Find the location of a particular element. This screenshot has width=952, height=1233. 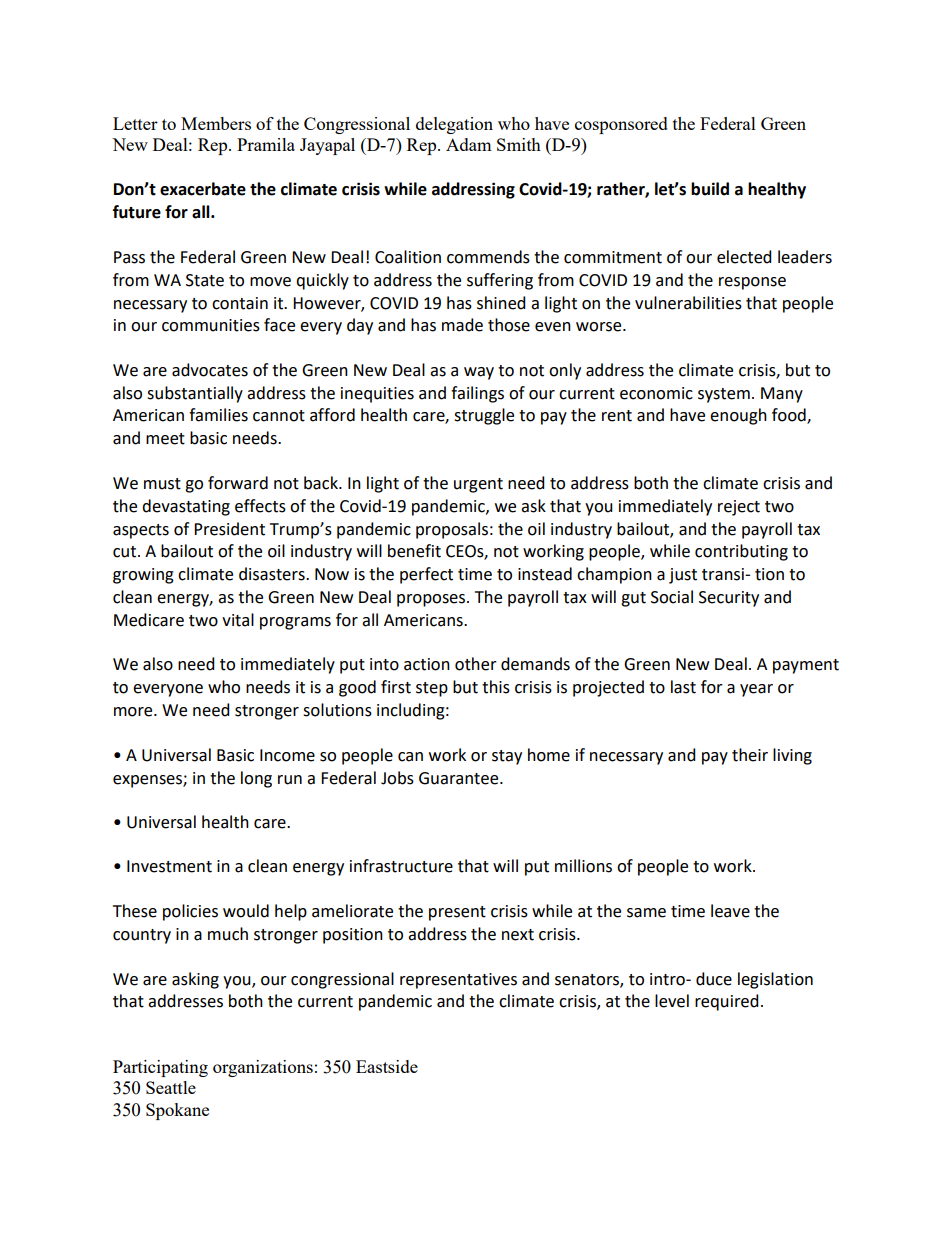

proposes is located at coordinates (432, 600).
